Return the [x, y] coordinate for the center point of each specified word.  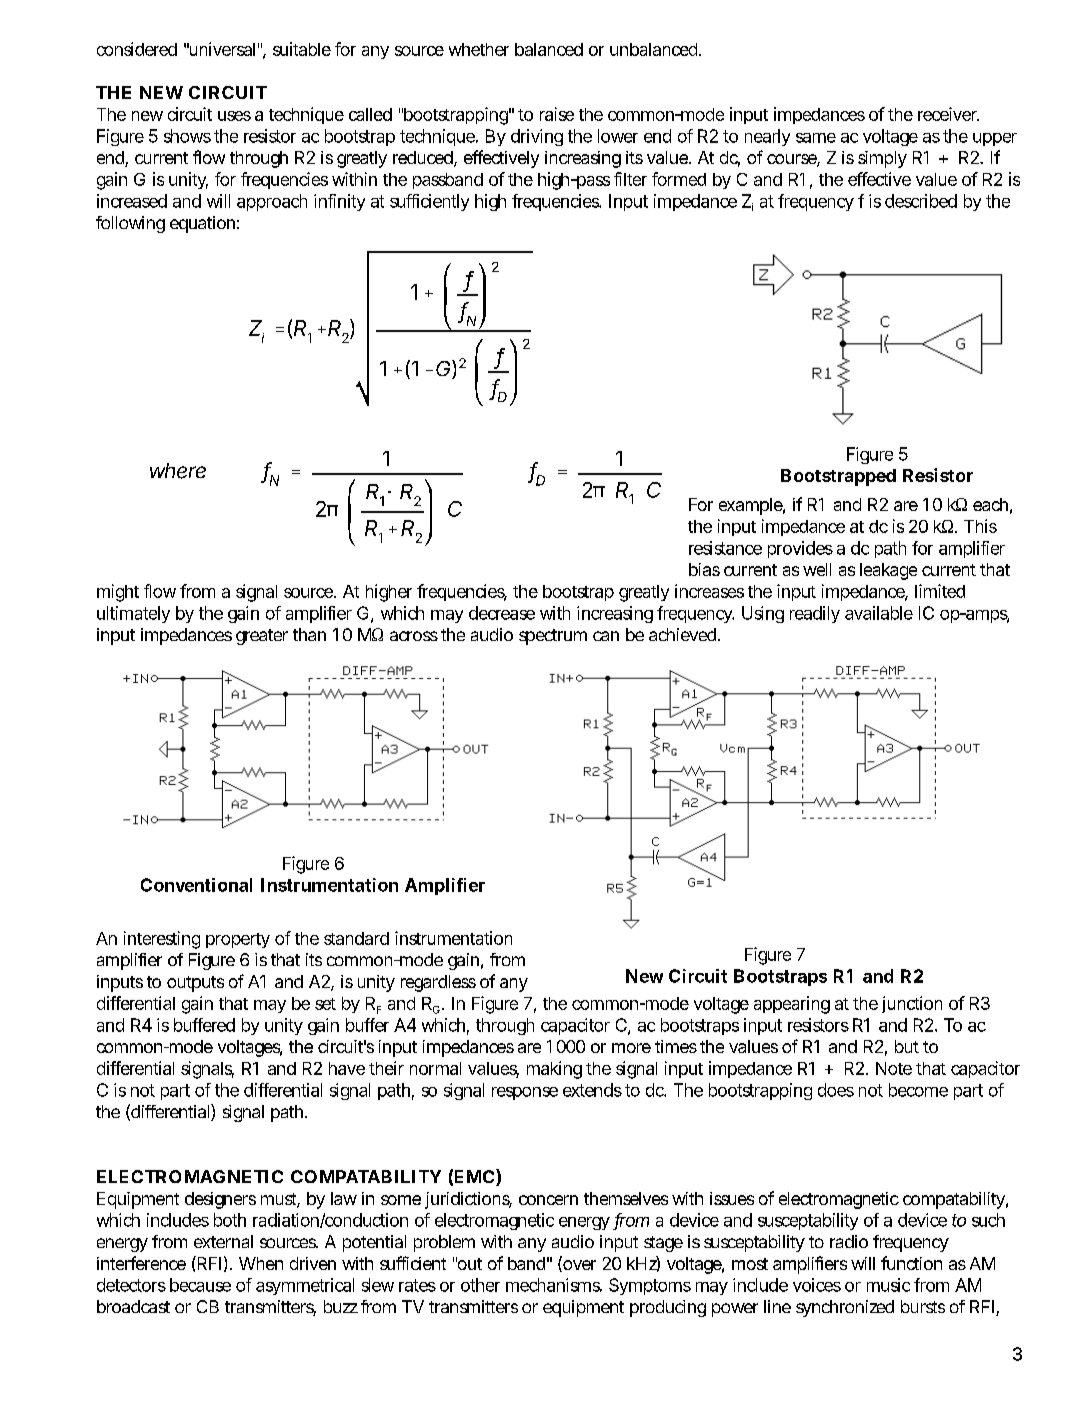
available [879, 613]
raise [557, 114]
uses [234, 116]
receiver [948, 114]
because [200, 1285]
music [888, 1285]
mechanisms [554, 1285]
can [606, 636]
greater [262, 637]
